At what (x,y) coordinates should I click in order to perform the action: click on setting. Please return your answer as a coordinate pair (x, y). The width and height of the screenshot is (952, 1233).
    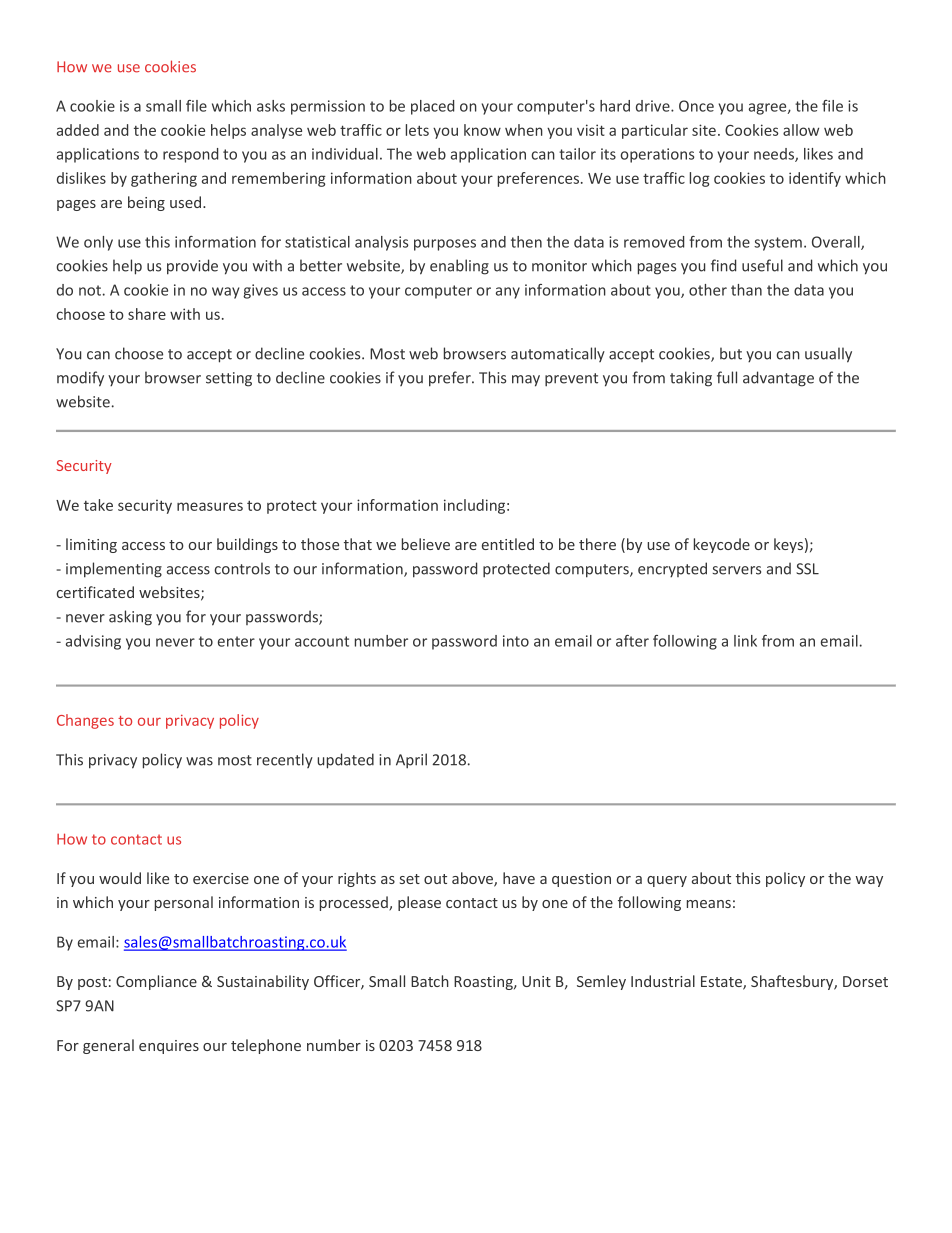
    Looking at the image, I should click on (229, 379).
